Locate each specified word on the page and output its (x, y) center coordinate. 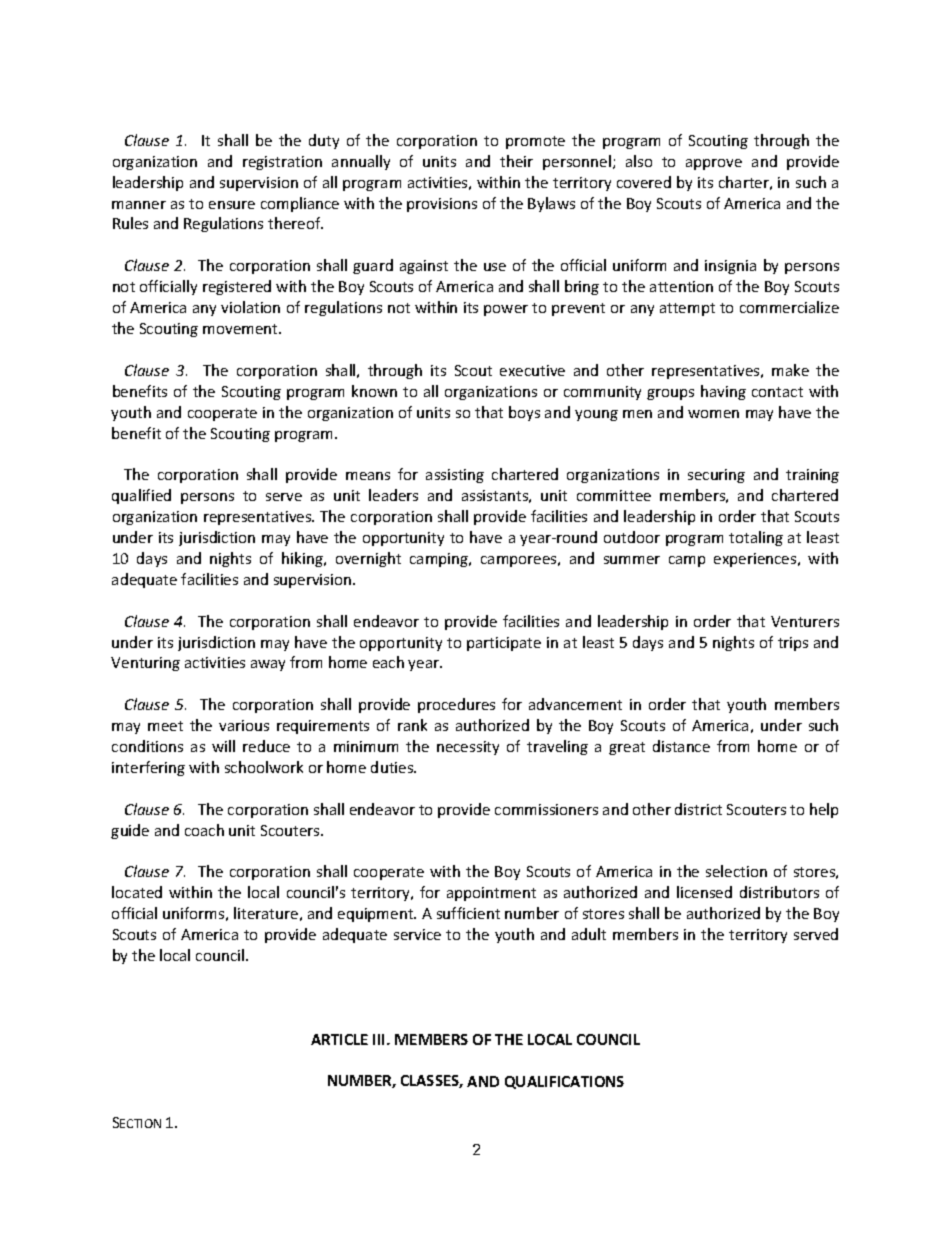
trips (793, 644)
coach (204, 830)
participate (504, 644)
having (723, 392)
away (268, 665)
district (698, 809)
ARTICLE (339, 1039)
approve (714, 164)
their (516, 161)
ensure (232, 205)
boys (524, 413)
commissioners (546, 809)
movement (242, 329)
